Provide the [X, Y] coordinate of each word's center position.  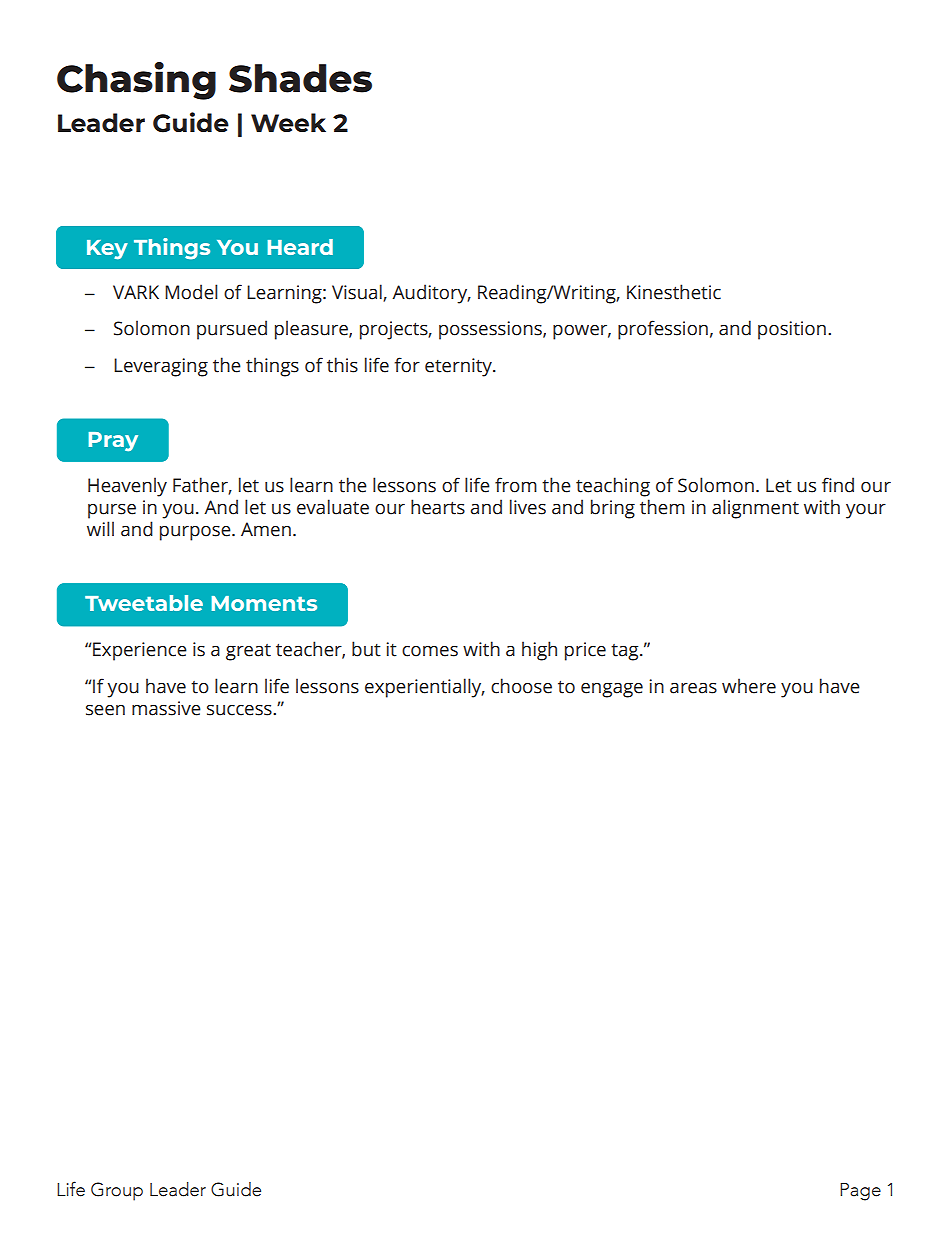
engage [612, 690]
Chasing [136, 81]
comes [430, 651]
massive [166, 708]
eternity [459, 367]
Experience [140, 651]
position [792, 330]
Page [860, 1192]
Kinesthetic [674, 292]
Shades [300, 78]
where [749, 686]
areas [693, 688]
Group [117, 1191]
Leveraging [161, 367]
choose [521, 686]
